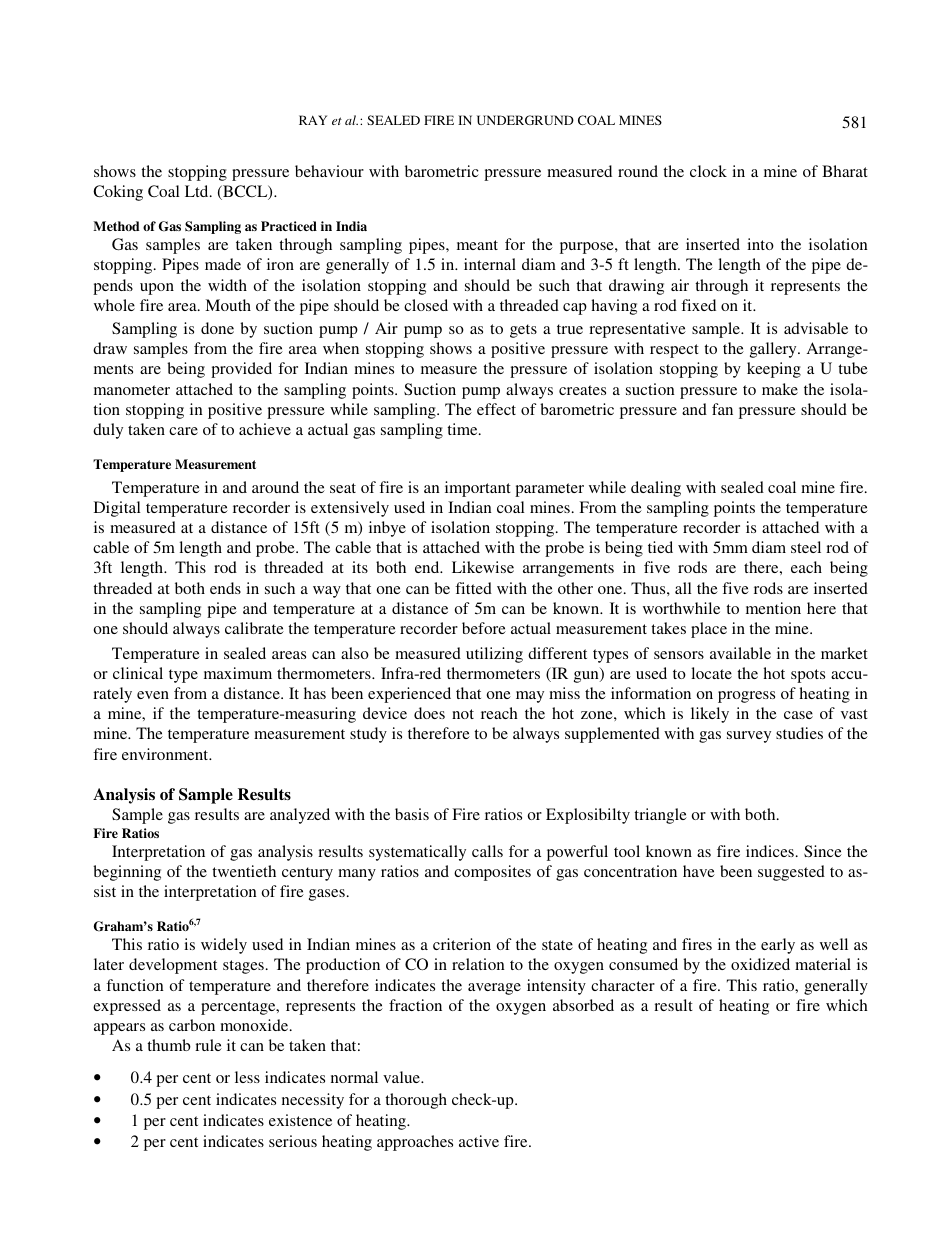 The width and height of the screenshot is (952, 1233). Describe the element at coordinates (708, 171) in the screenshot. I see `clock` at that location.
